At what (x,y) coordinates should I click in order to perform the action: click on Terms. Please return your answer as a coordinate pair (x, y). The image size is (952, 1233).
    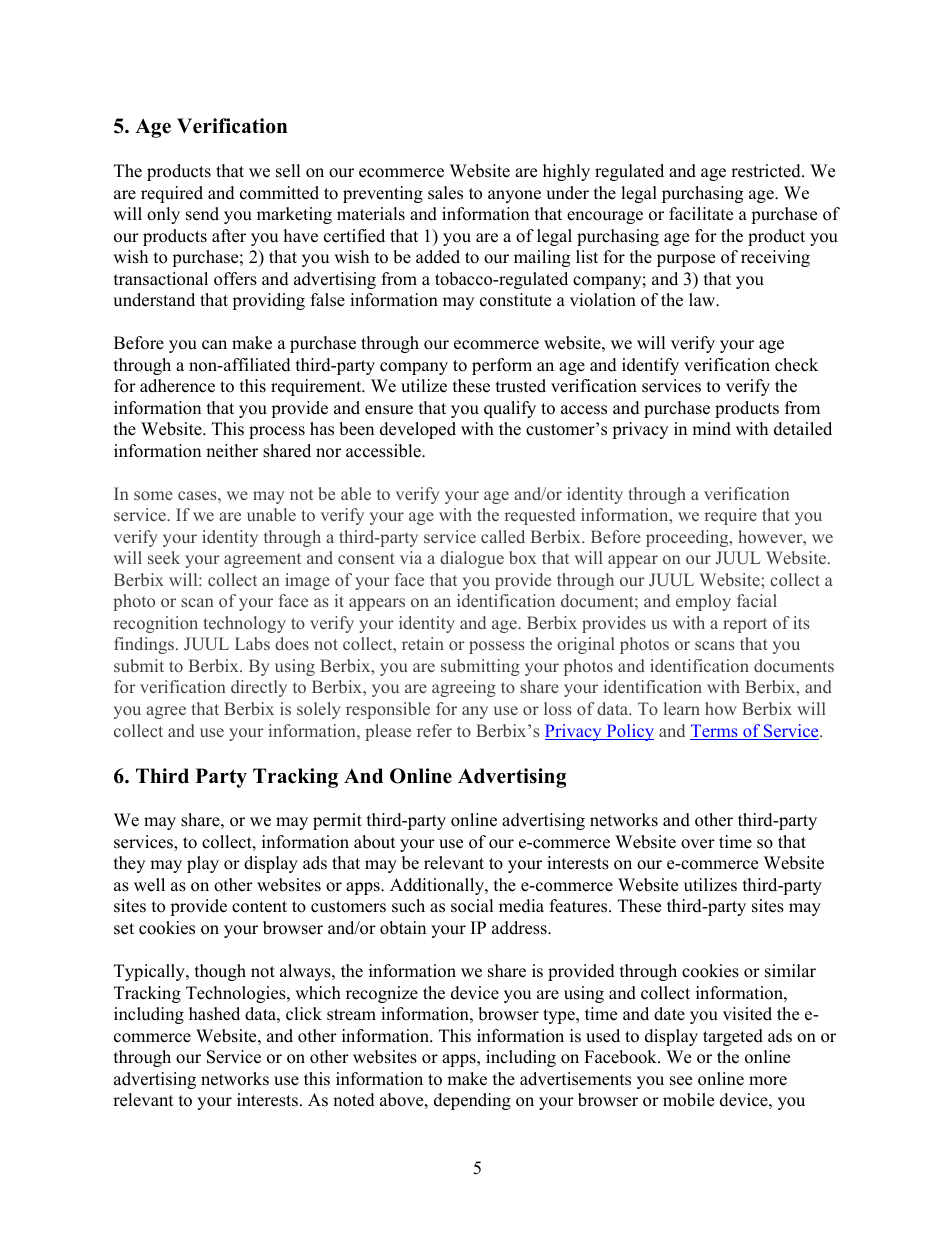
    Looking at the image, I should click on (715, 732).
